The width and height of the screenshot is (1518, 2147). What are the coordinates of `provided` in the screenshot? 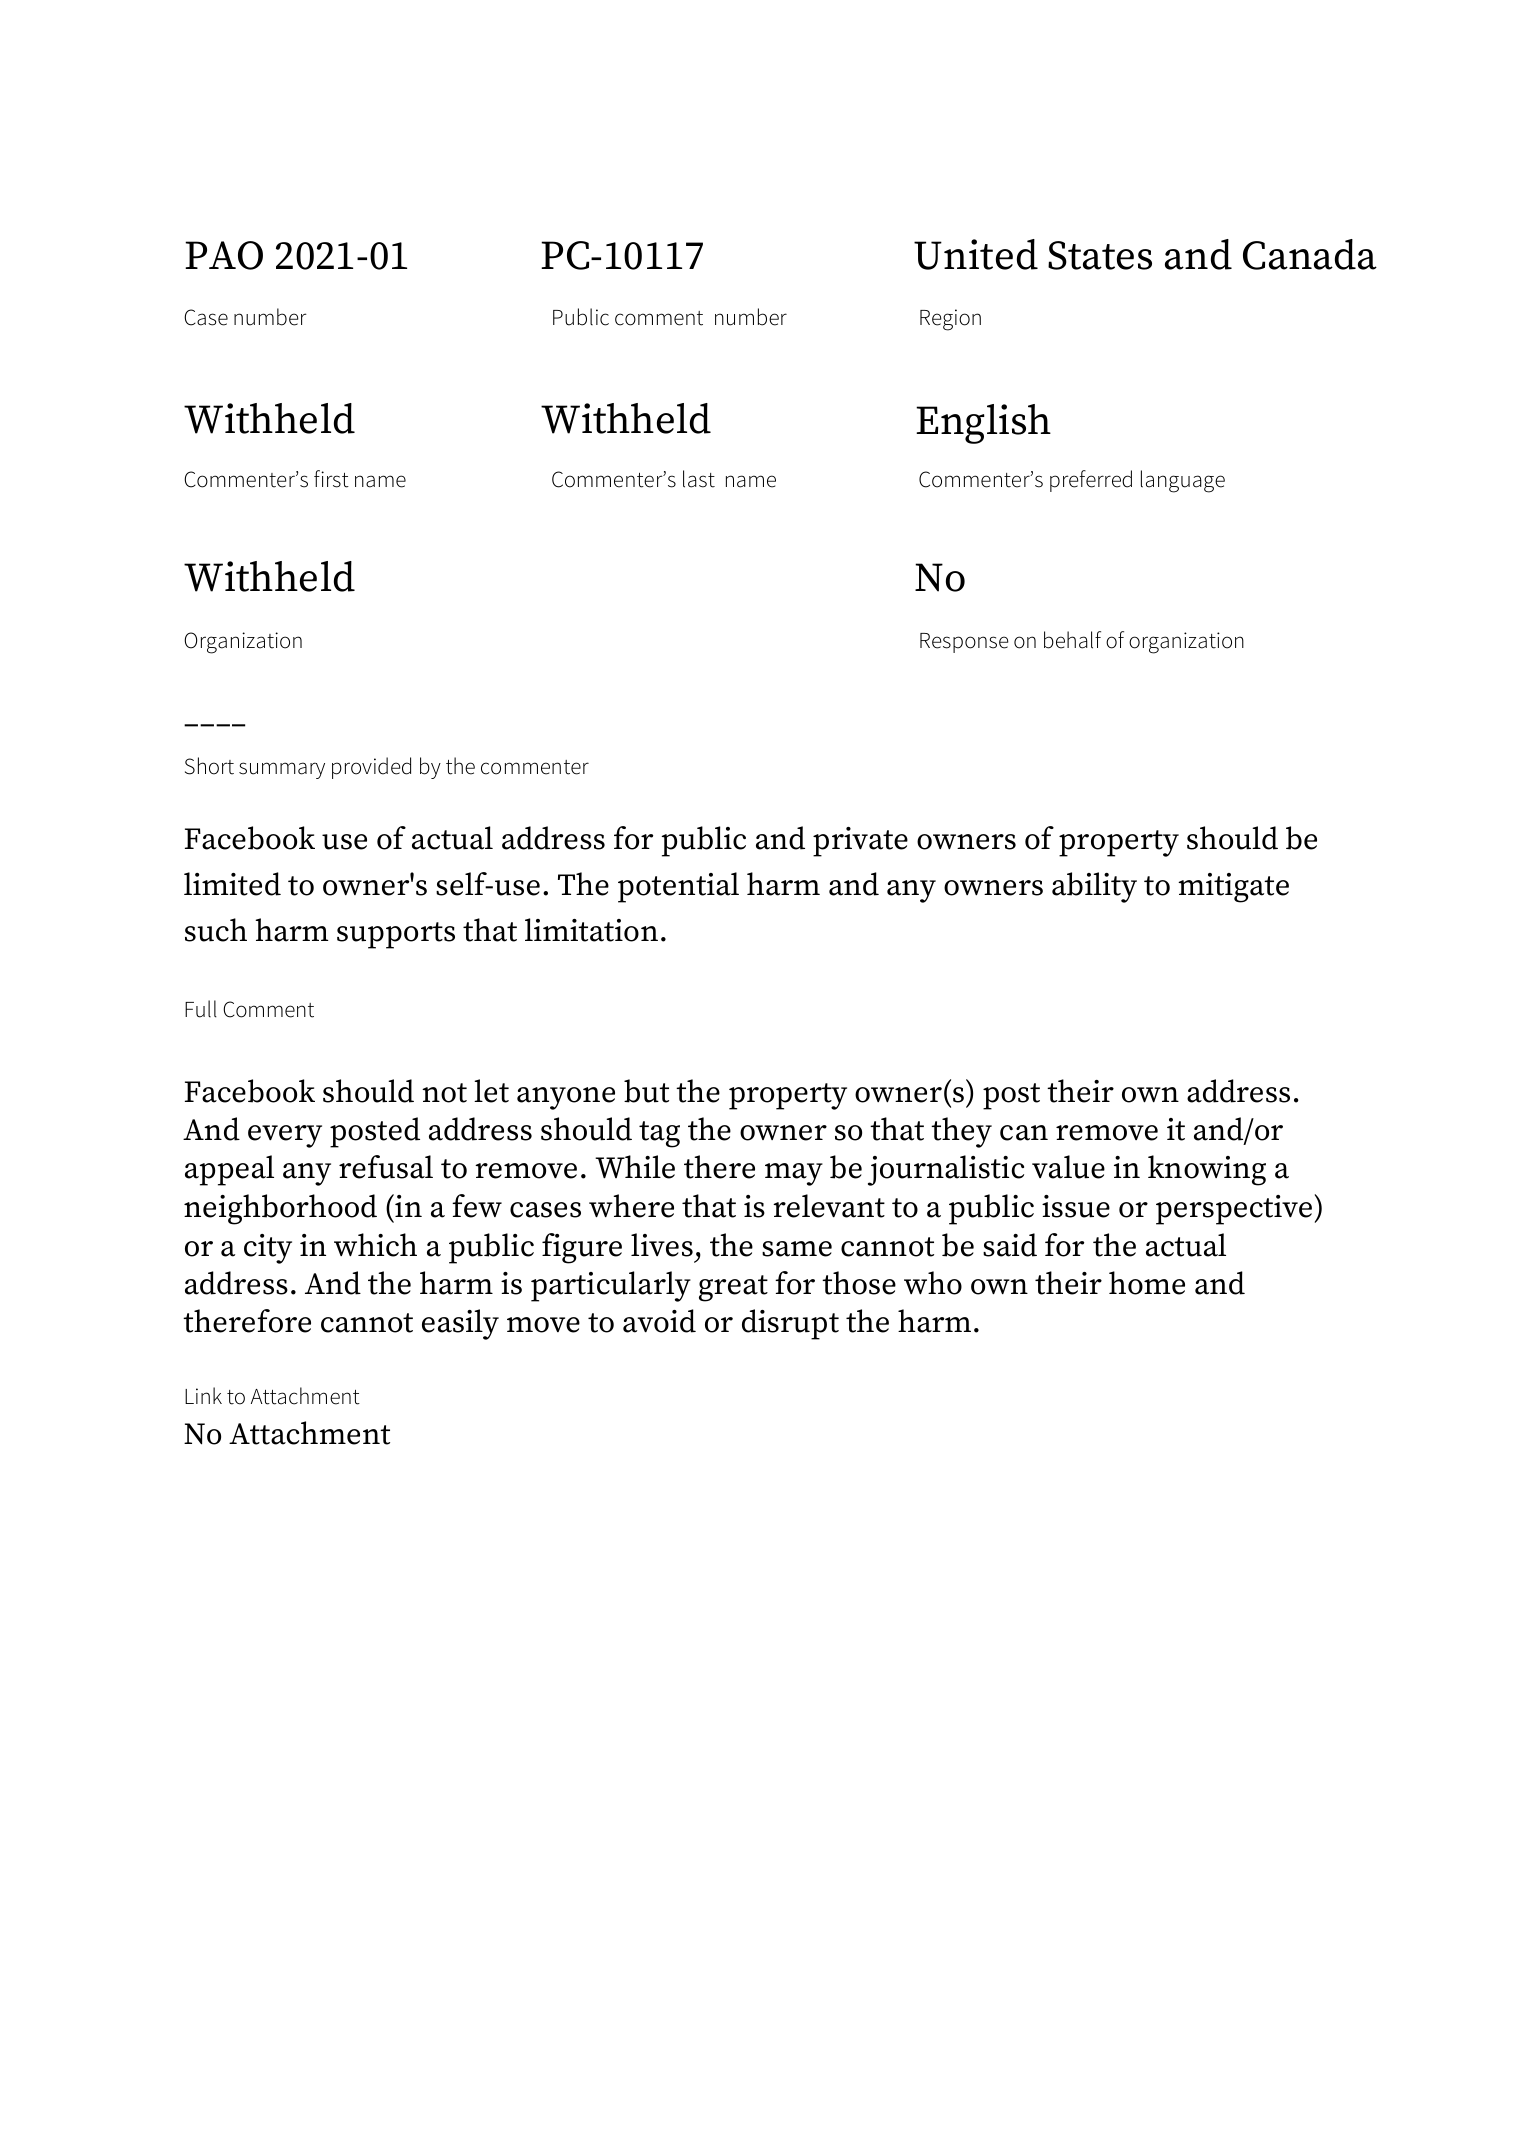 It's located at (371, 768).
